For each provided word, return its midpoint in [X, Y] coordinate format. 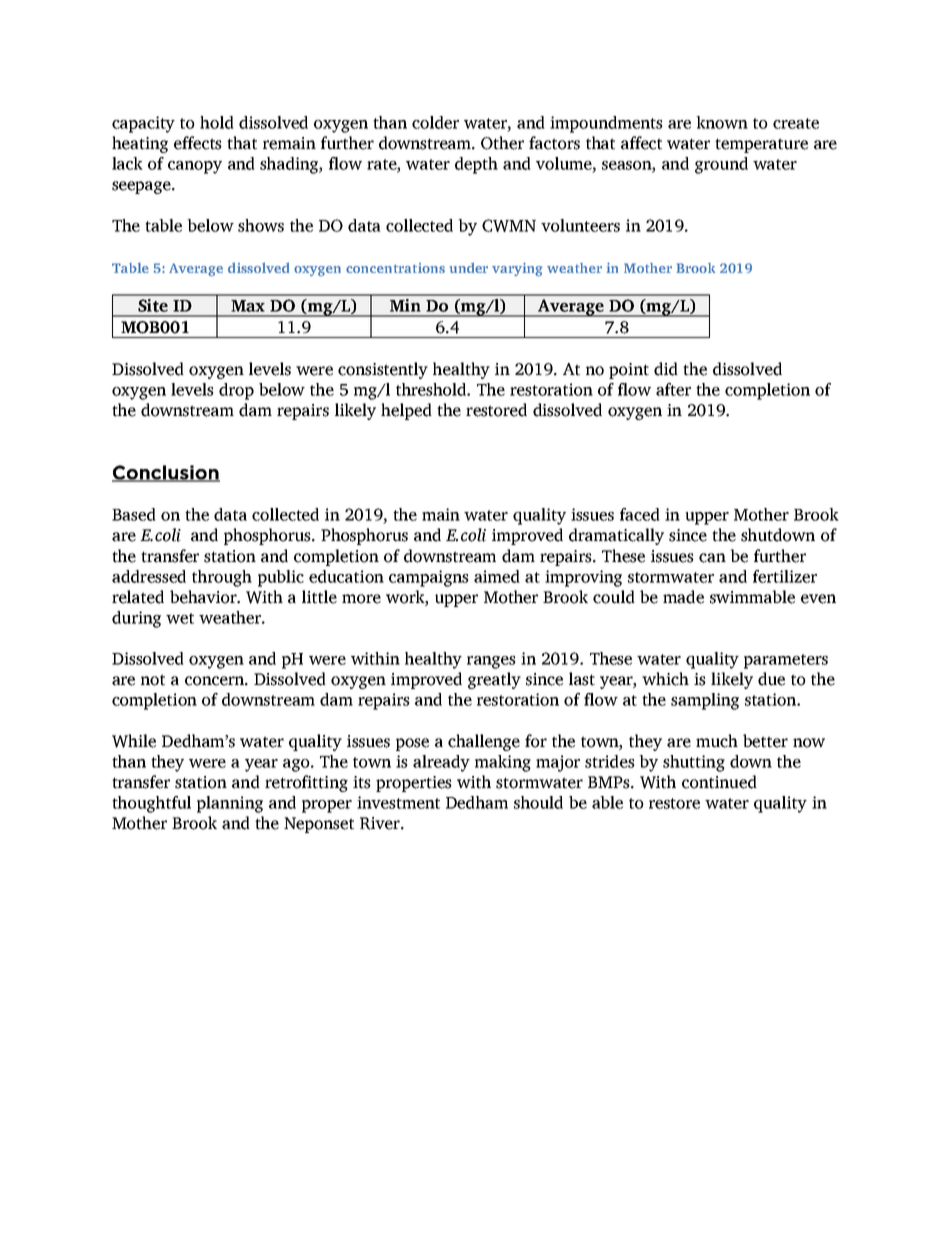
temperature [761, 145]
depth [476, 165]
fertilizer [785, 576]
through [222, 578]
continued [719, 782]
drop [236, 391]
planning [230, 804]
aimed [497, 576]
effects [198, 143]
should [538, 802]
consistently [383, 370]
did [666, 369]
